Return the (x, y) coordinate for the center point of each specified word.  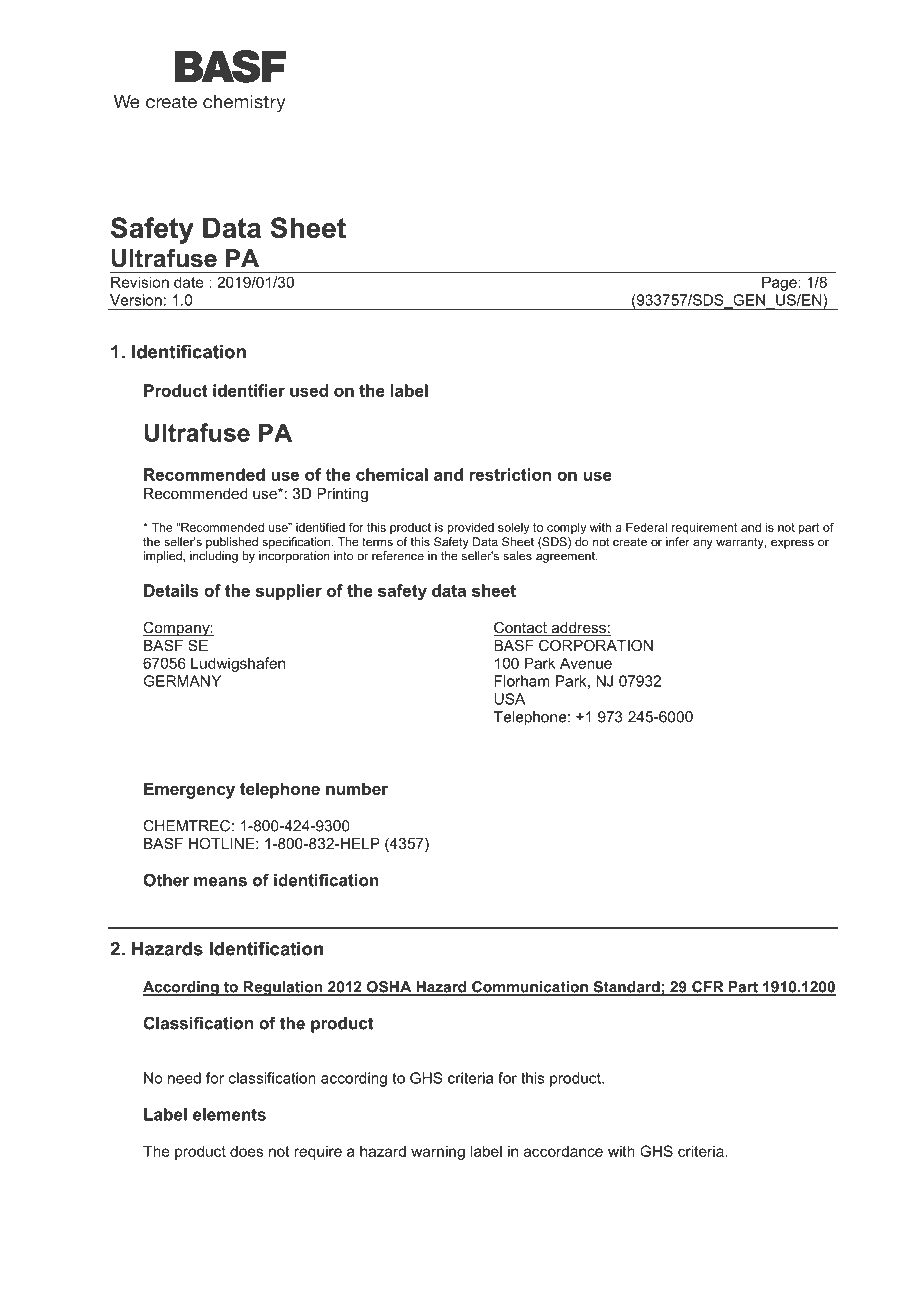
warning (438, 1152)
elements (229, 1114)
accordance (563, 1151)
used (309, 390)
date (188, 282)
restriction (510, 474)
